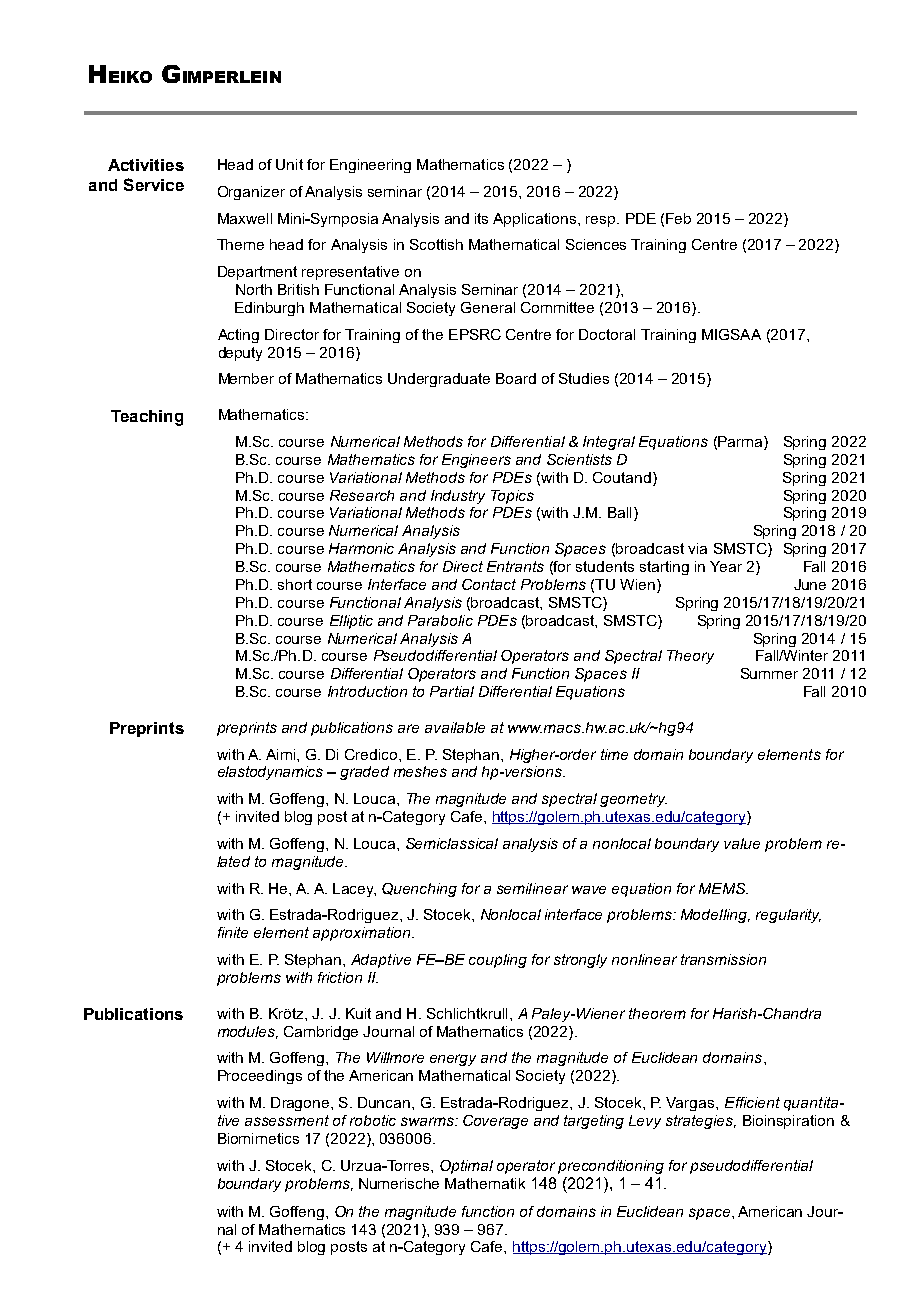 This screenshot has height=1308, width=924. I want to click on Feb, so click(678, 218).
